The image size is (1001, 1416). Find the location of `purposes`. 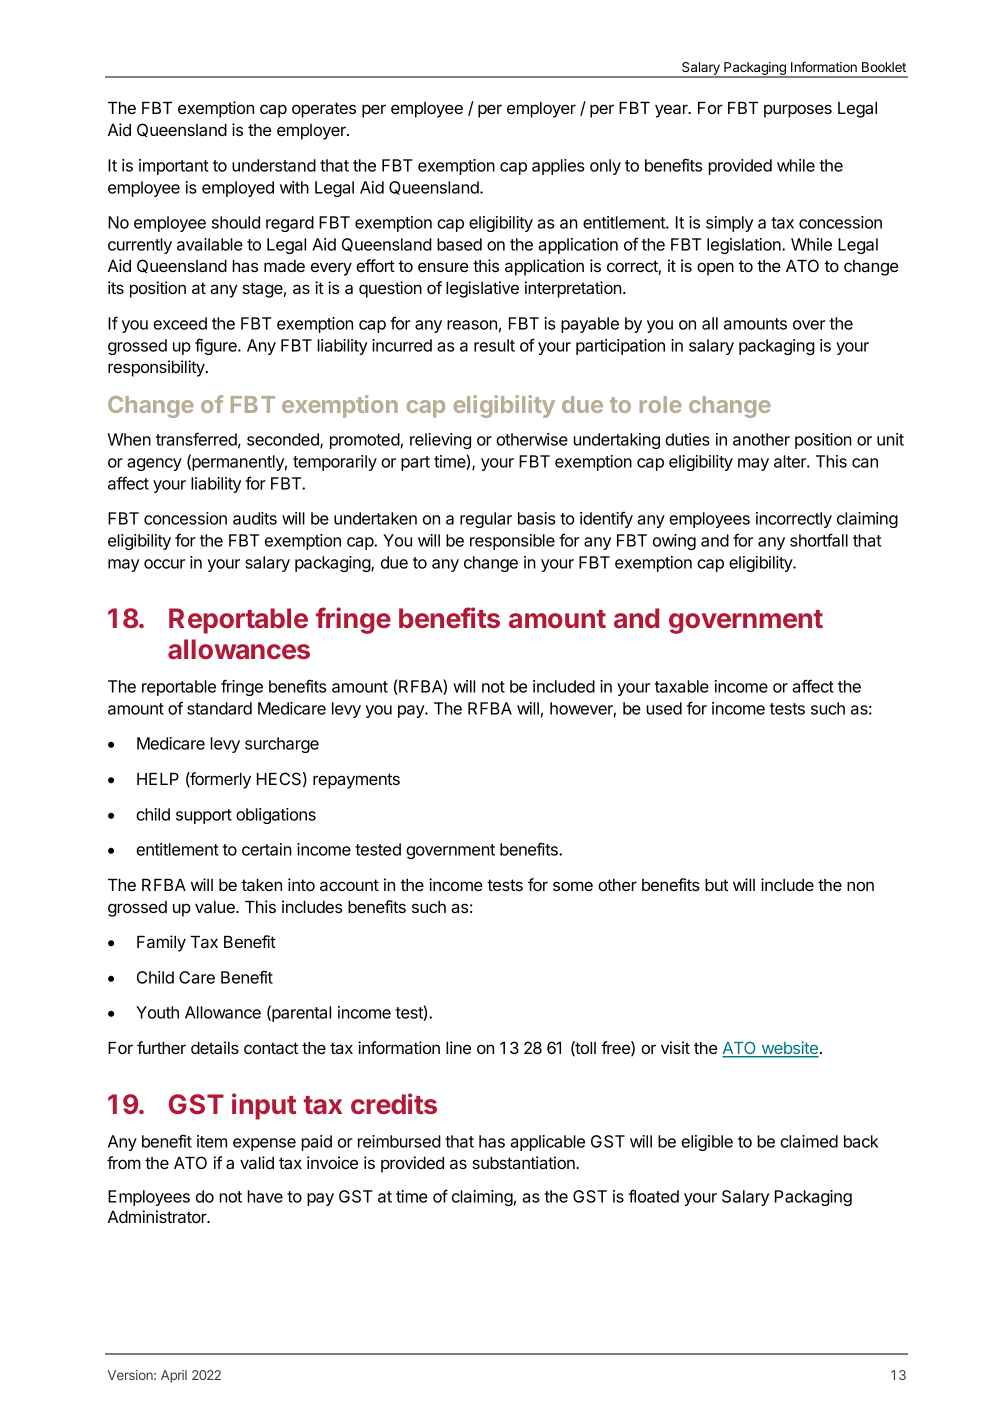

purposes is located at coordinates (798, 111).
